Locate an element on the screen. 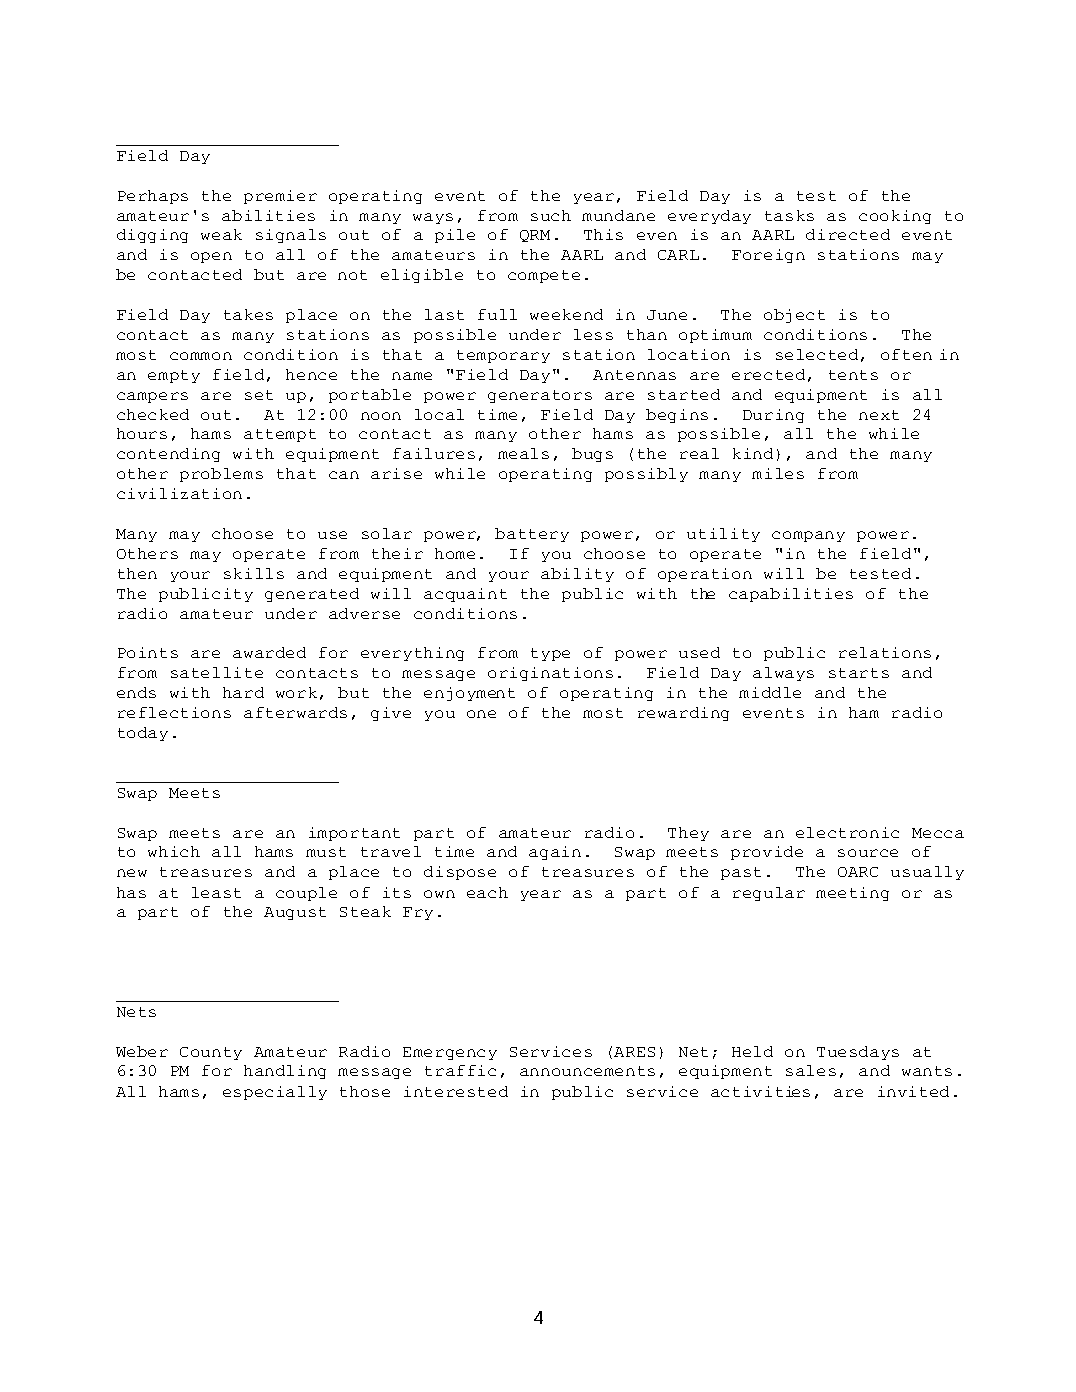 The height and width of the screenshot is (1392, 1076). source is located at coordinates (868, 853).
